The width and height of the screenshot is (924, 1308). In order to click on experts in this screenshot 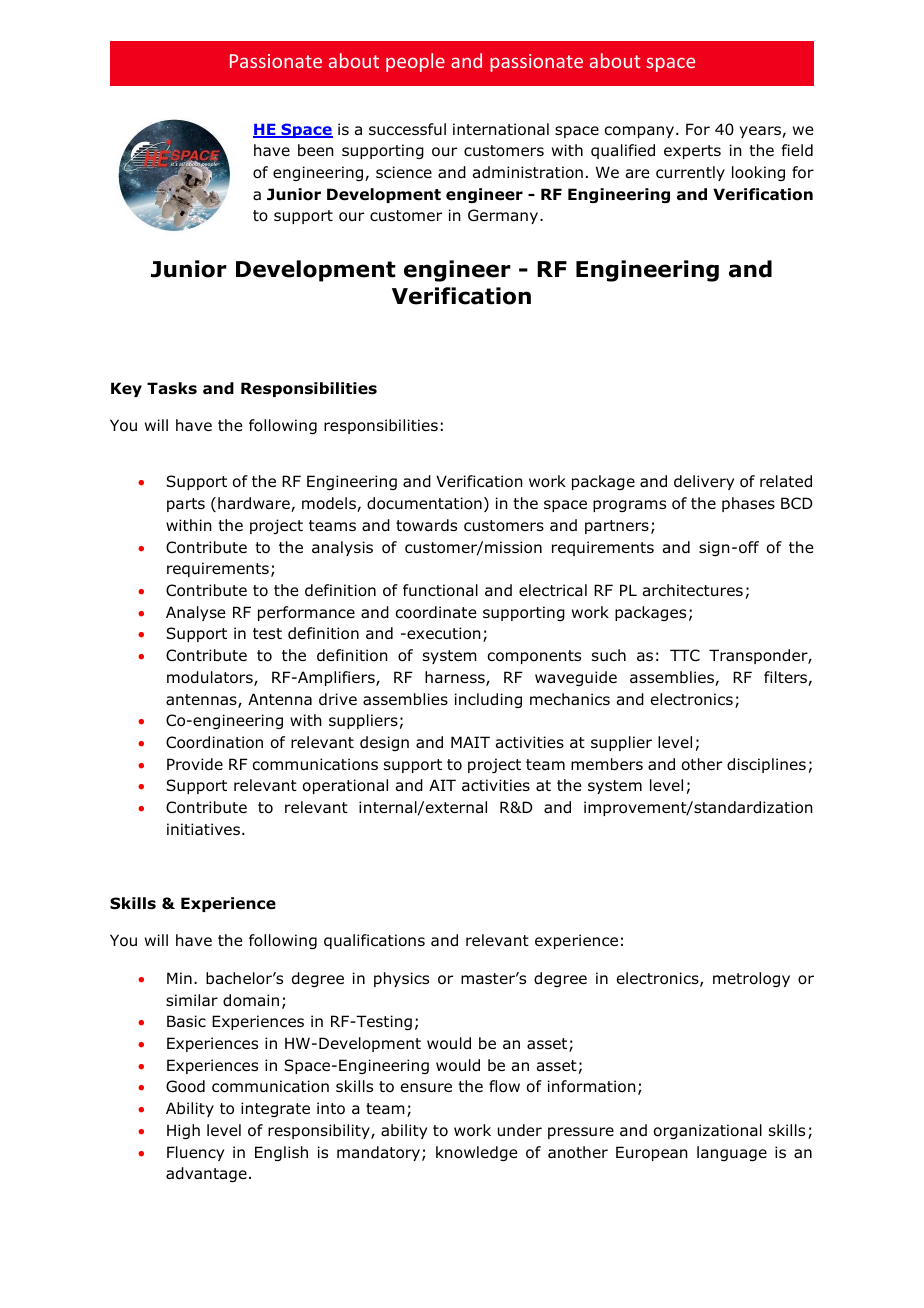, I will do `click(692, 152)`.
